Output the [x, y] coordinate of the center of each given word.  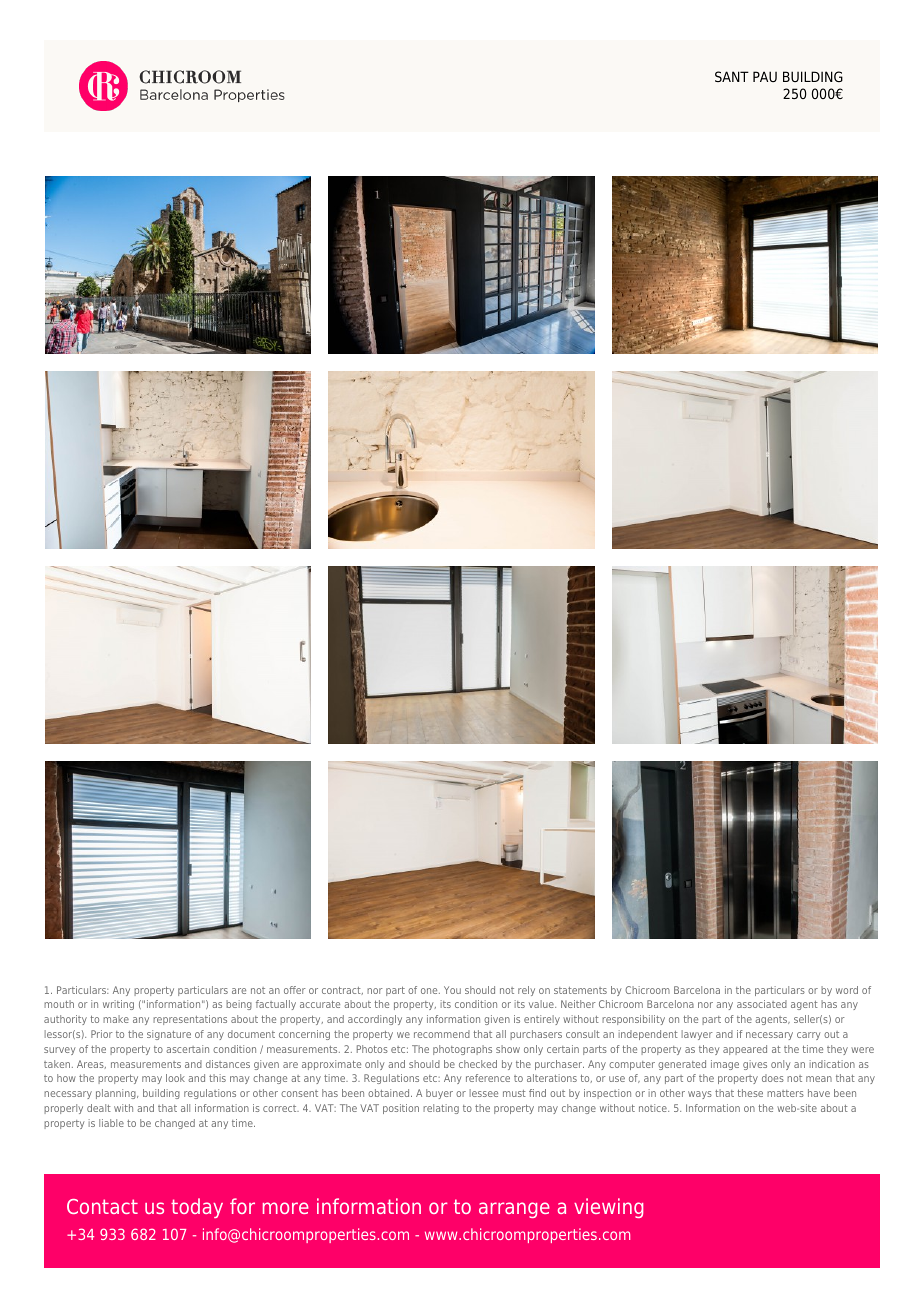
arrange [514, 1210]
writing [118, 1005]
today [197, 1208]
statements [580, 990]
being [239, 1005]
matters [785, 1093]
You [452, 990]
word [847, 990]
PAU [765, 76]
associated [762, 1004]
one [430, 991]
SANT [732, 76]
